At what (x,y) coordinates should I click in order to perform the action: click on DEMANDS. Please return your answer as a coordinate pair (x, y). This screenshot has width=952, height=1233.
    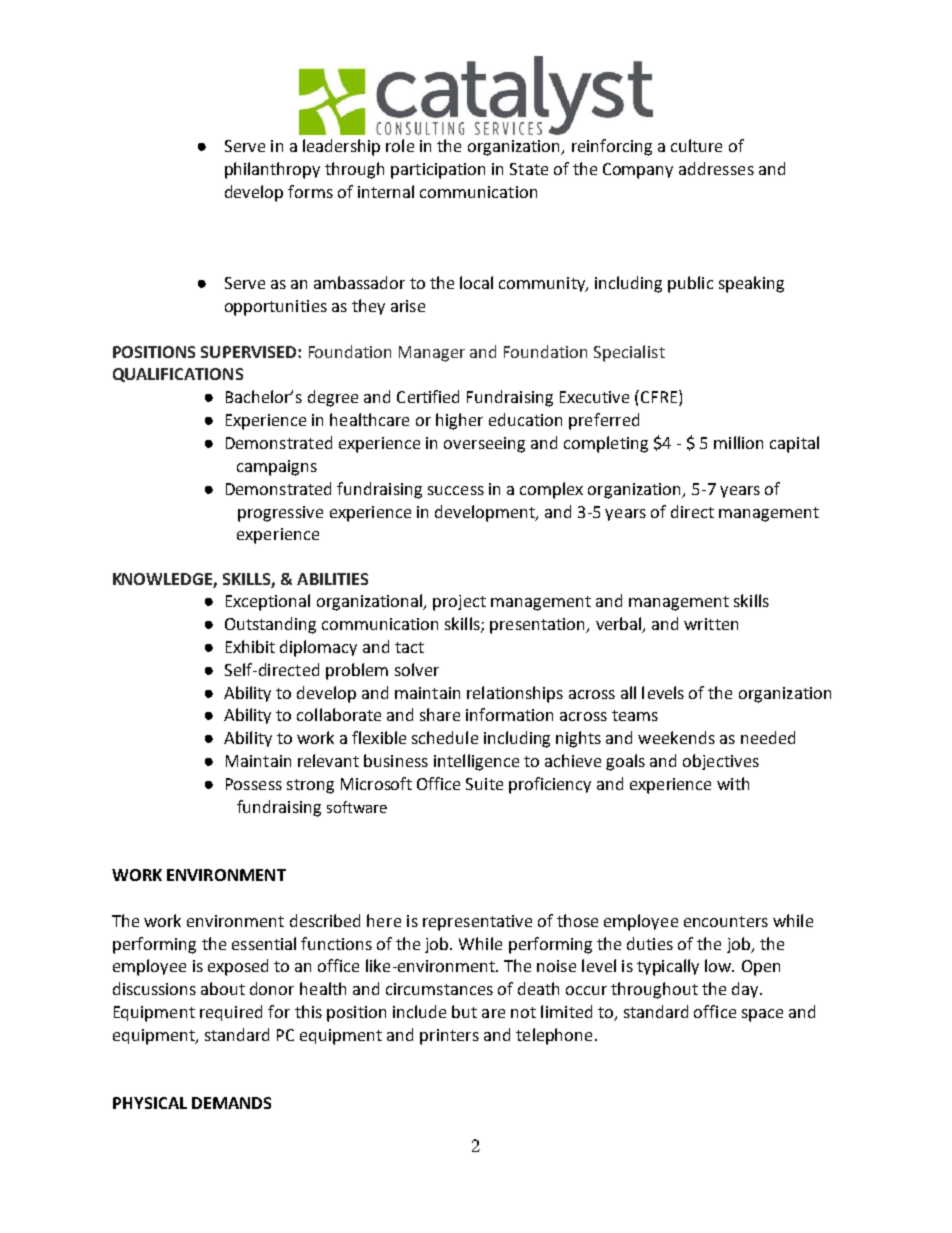
    Looking at the image, I should click on (231, 1103).
